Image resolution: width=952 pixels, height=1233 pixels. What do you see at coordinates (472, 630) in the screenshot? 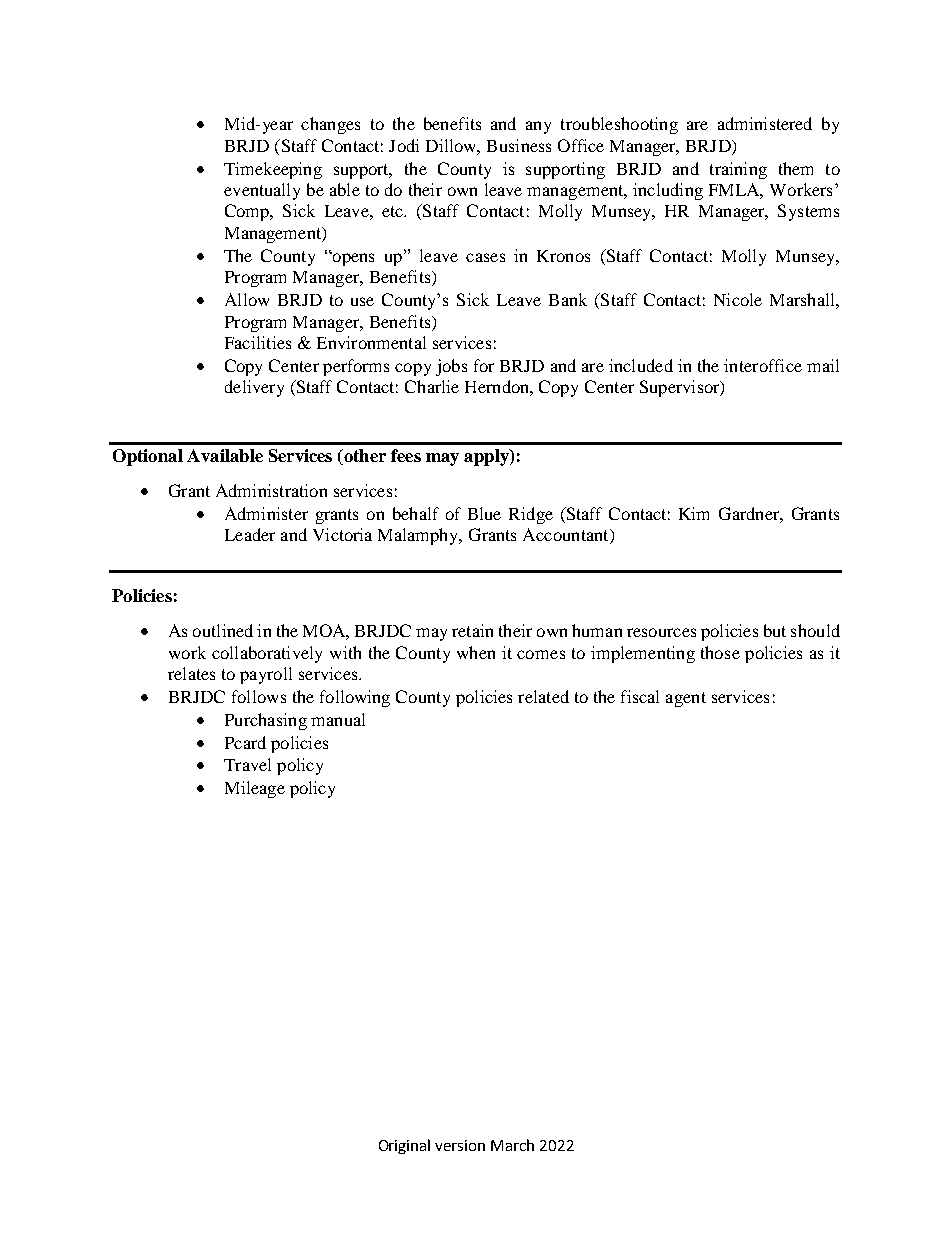
I see `retain` at bounding box center [472, 630].
